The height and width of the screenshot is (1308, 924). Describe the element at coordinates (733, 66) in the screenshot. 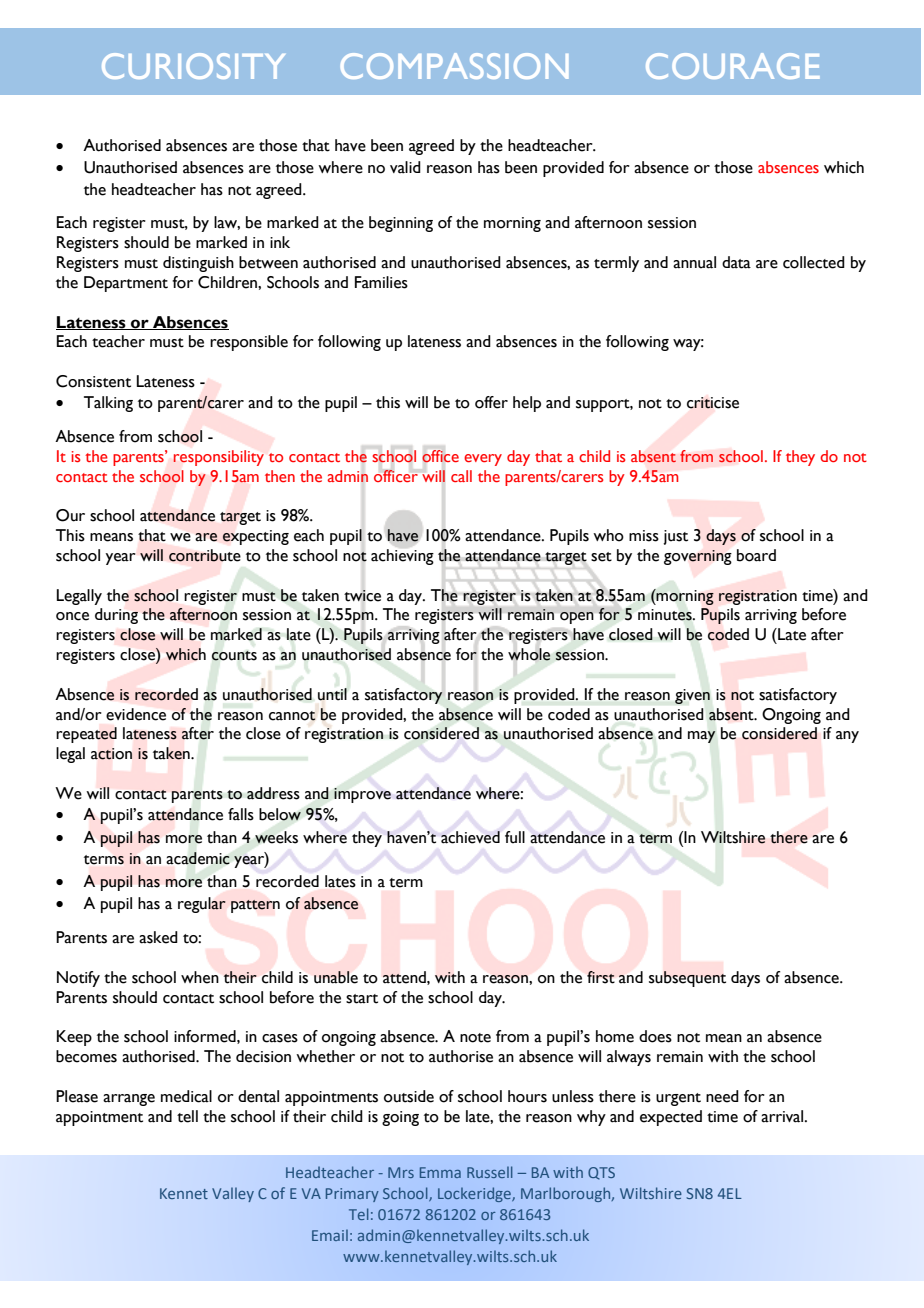

I see `COURAGE` at that location.
